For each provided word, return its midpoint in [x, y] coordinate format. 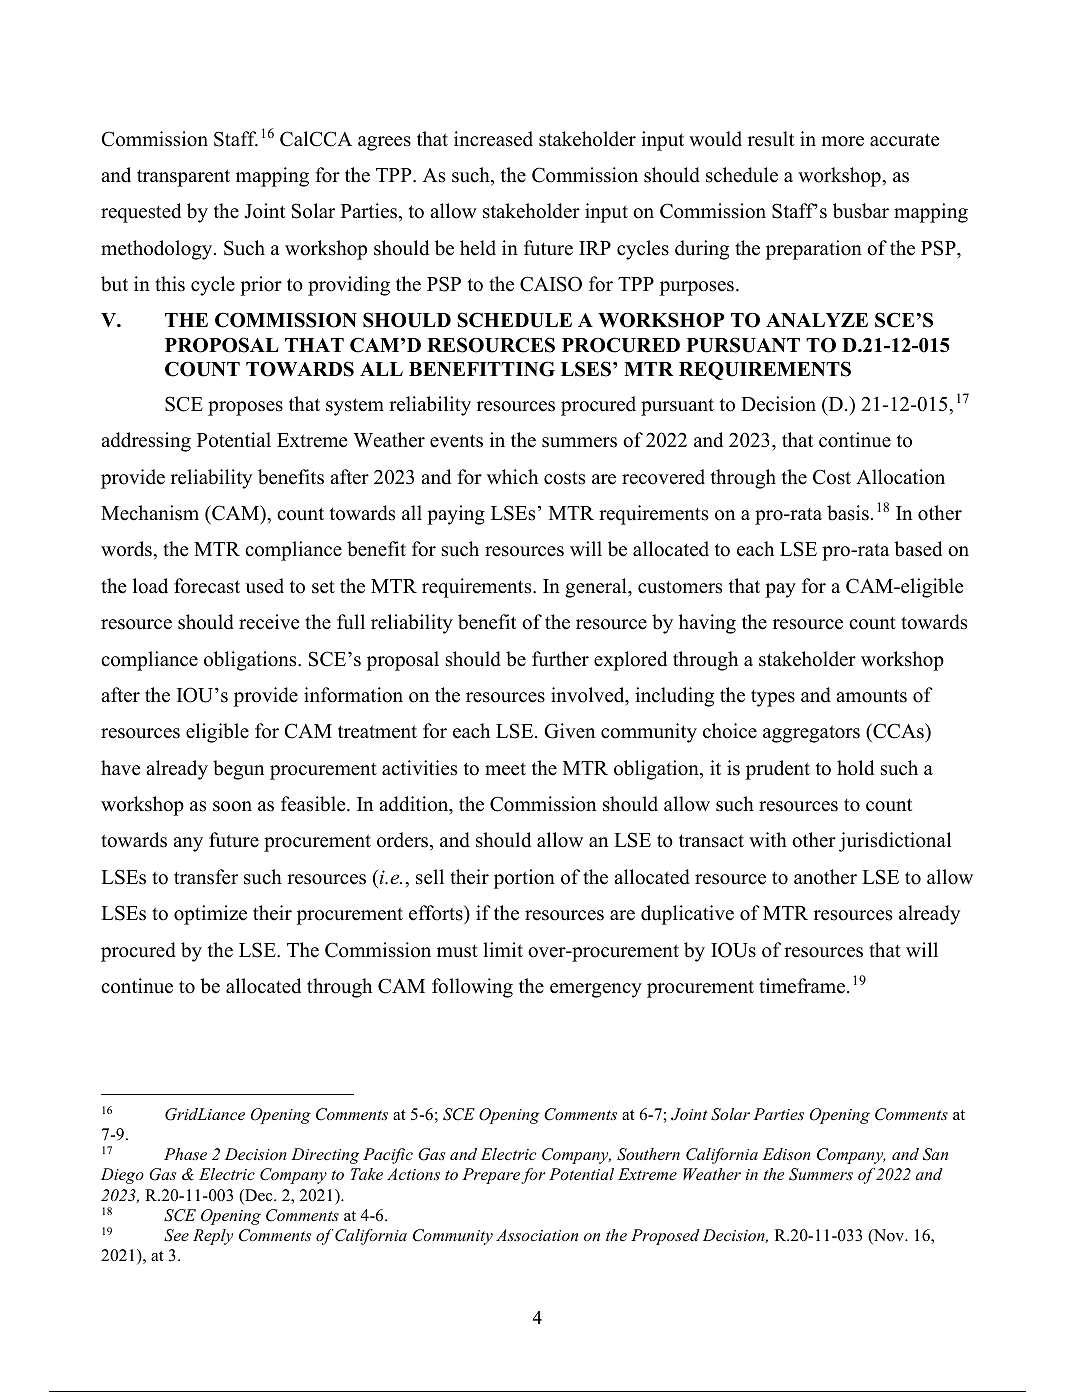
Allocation [900, 477]
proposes [245, 408]
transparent [183, 178]
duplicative [687, 915]
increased [493, 139]
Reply [213, 1237]
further [560, 659]
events [456, 441]
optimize [210, 915]
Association [537, 1235]
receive [269, 622]
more [842, 141]
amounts [871, 696]
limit [503, 949]
